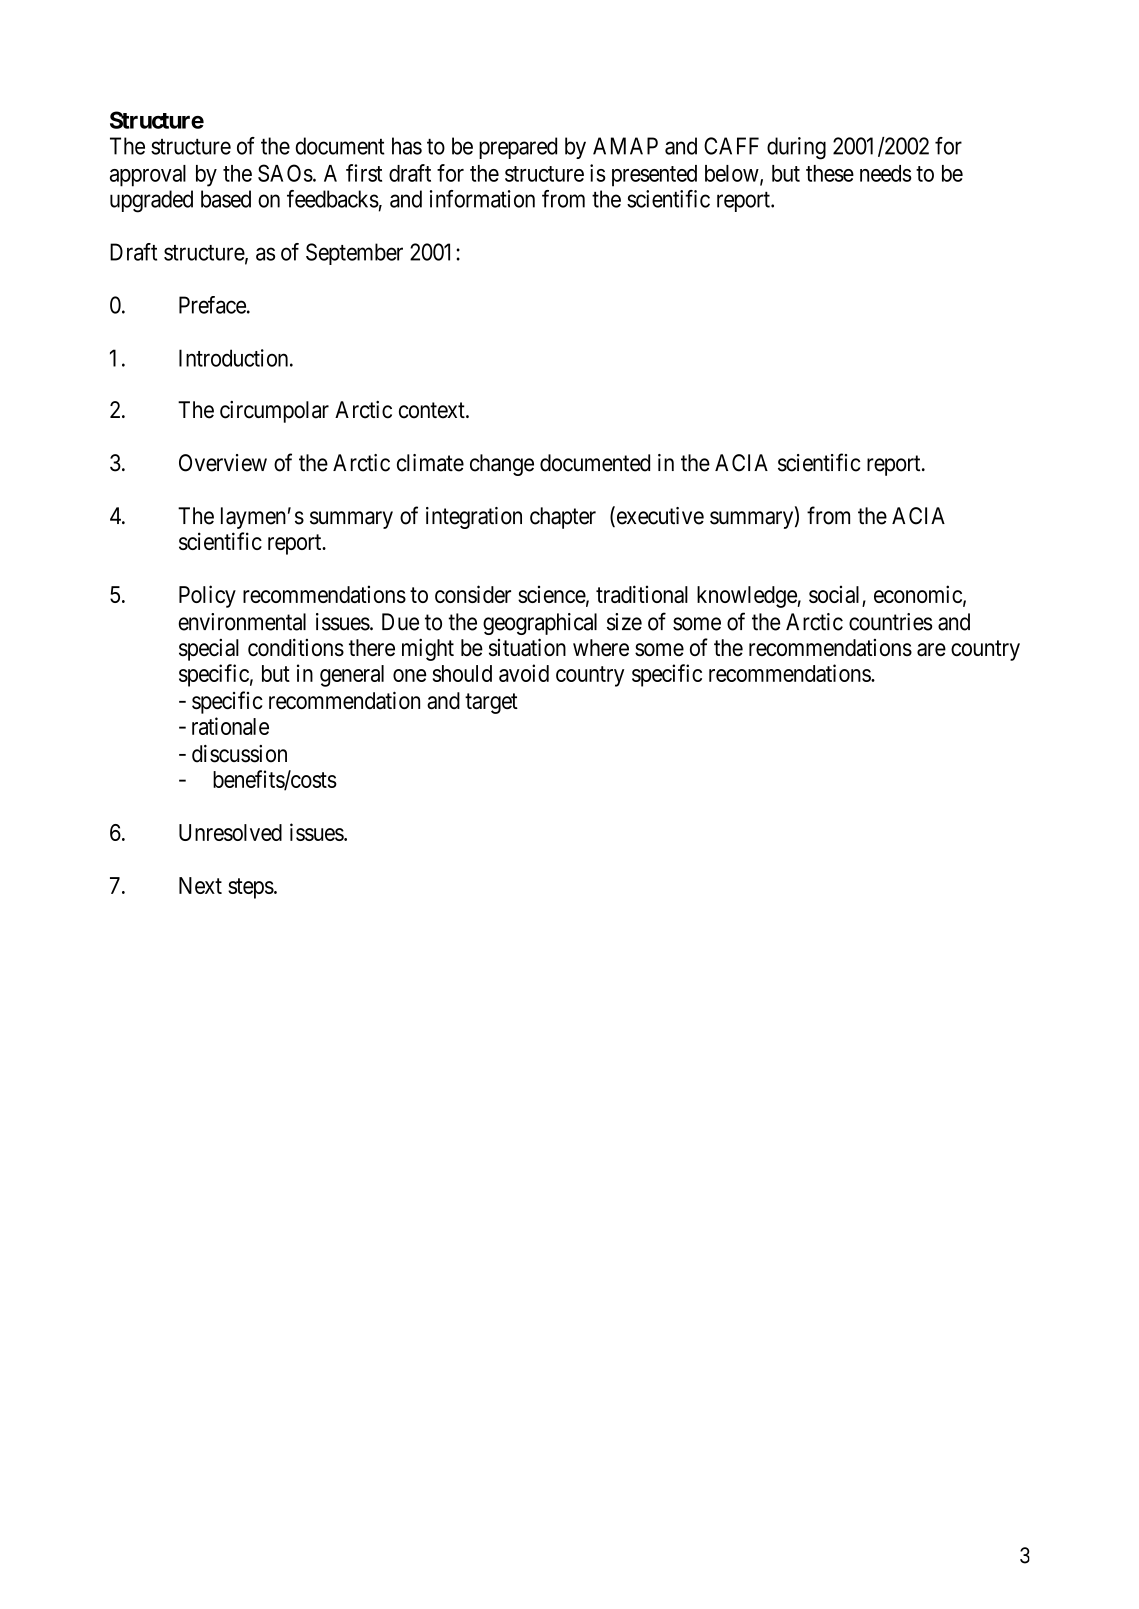 The width and height of the screenshot is (1139, 1609). What do you see at coordinates (274, 412) in the screenshot?
I see `circumpolar` at bounding box center [274, 412].
